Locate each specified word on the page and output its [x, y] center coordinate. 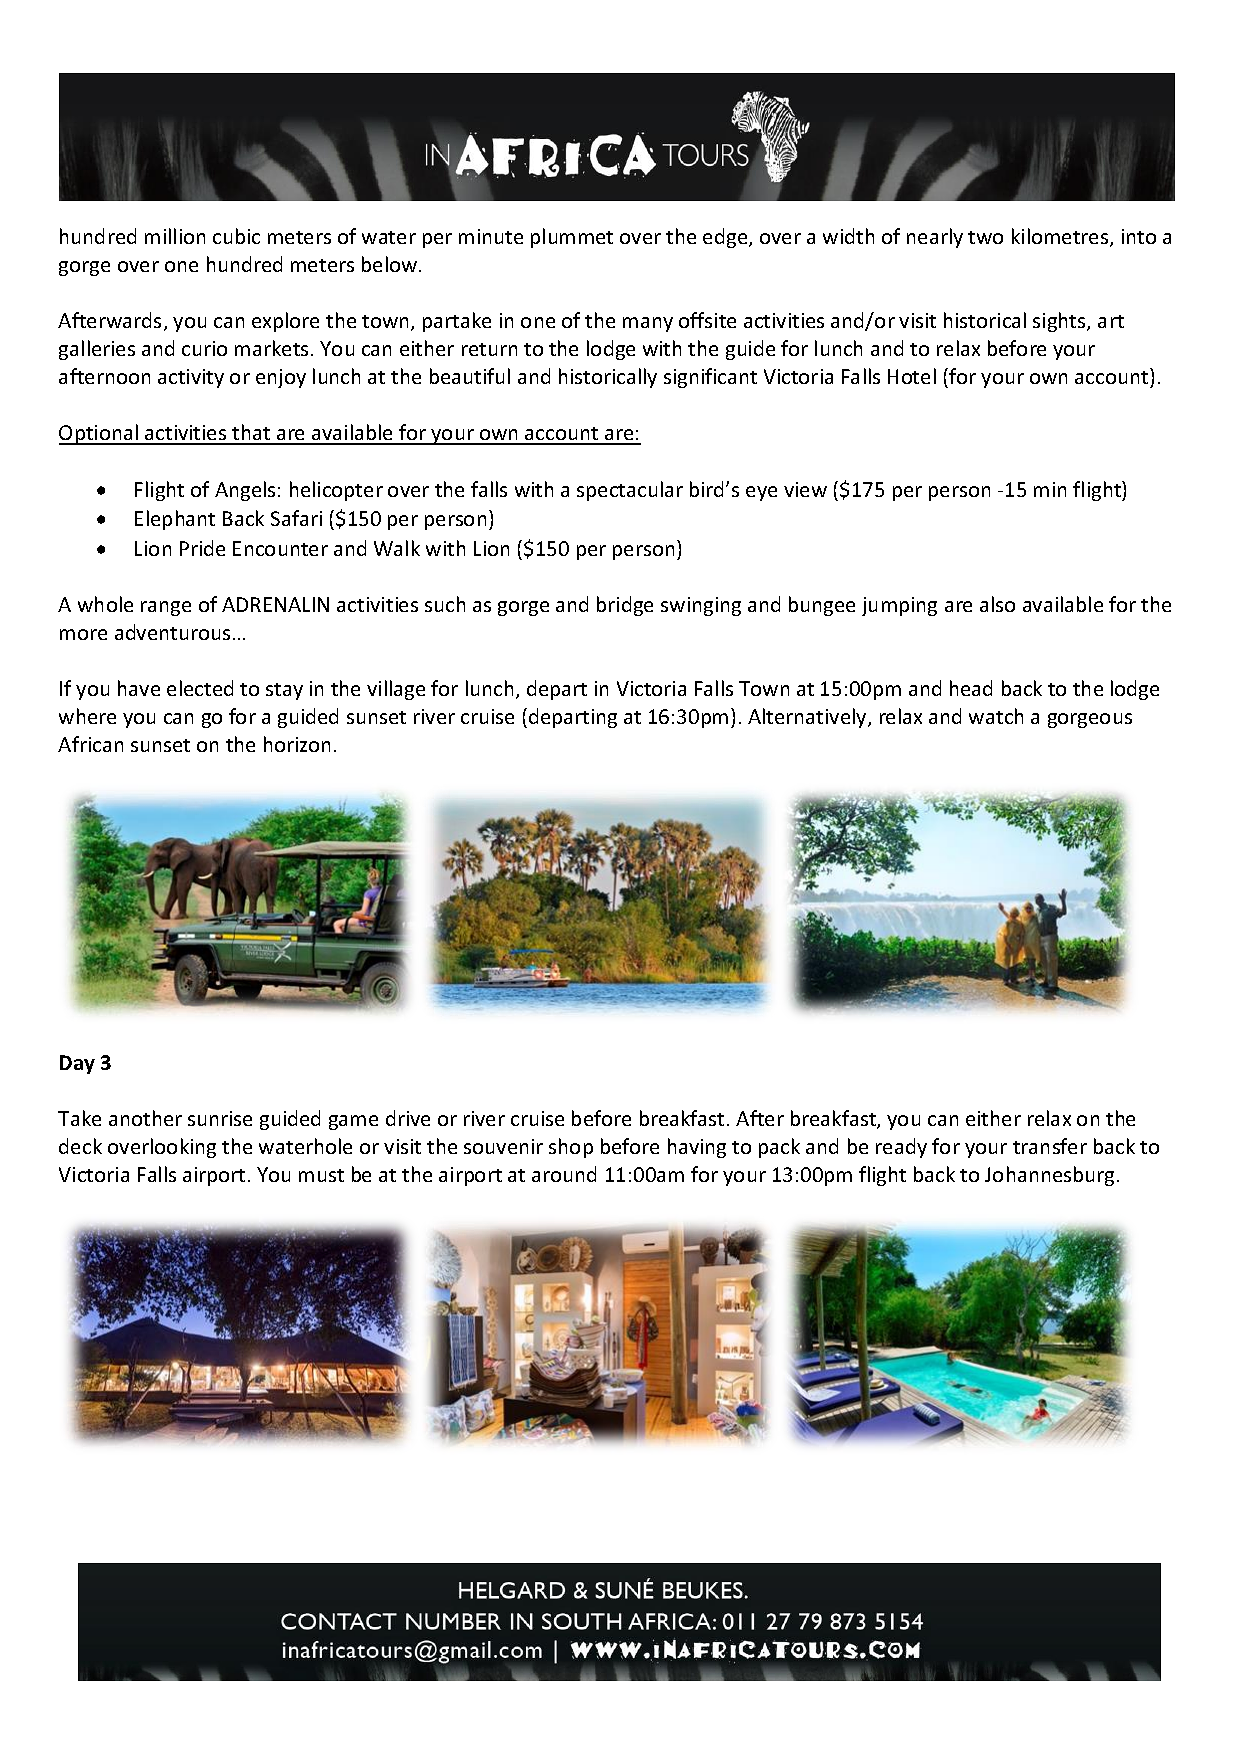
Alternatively [808, 718]
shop [571, 1148]
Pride [202, 548]
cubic [236, 236]
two [985, 237]
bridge [625, 606]
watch [996, 716]
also [997, 604]
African [90, 744]
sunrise [220, 1118]
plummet [572, 238]
